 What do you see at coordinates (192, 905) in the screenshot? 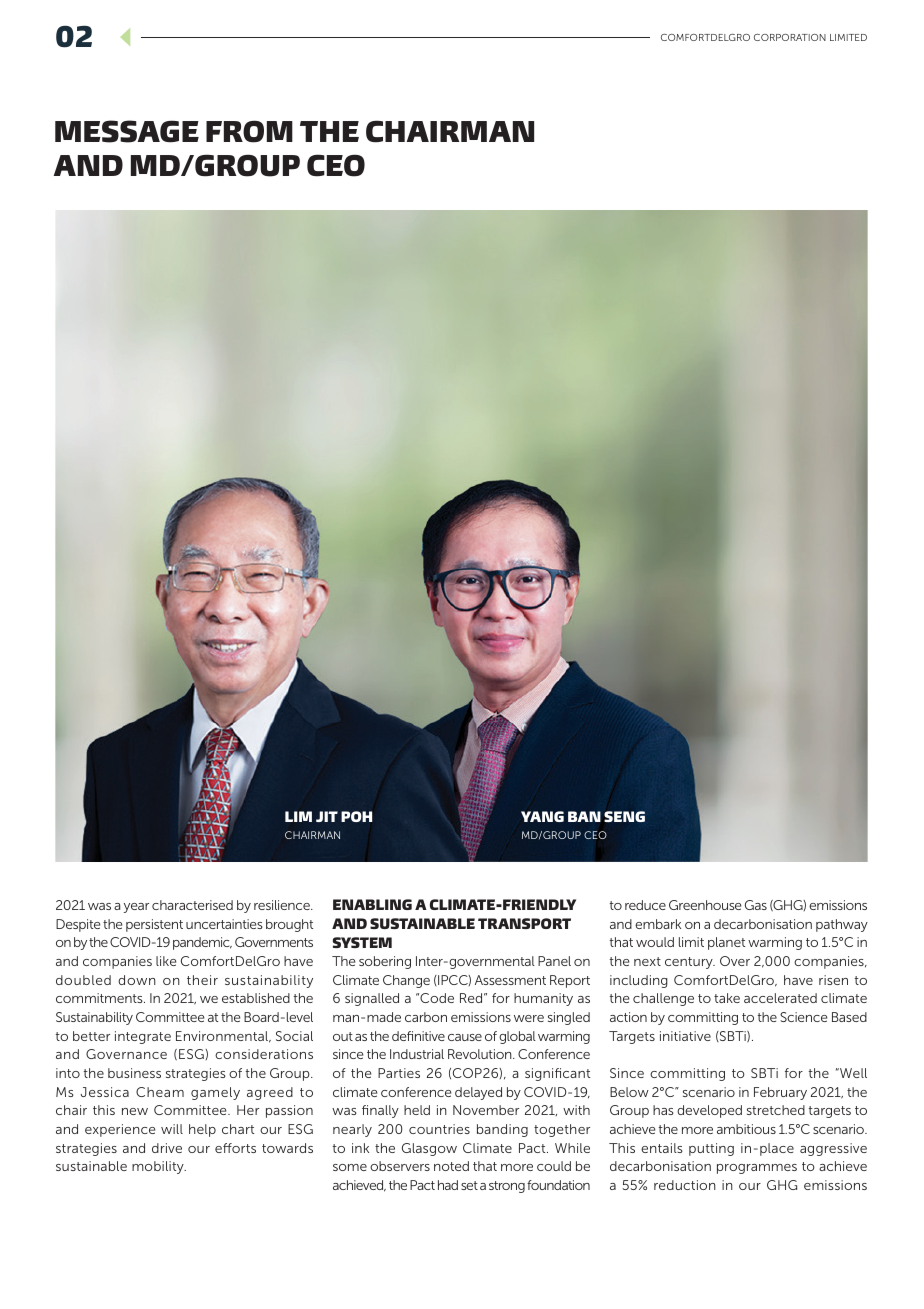
I see `characterised` at bounding box center [192, 905].
